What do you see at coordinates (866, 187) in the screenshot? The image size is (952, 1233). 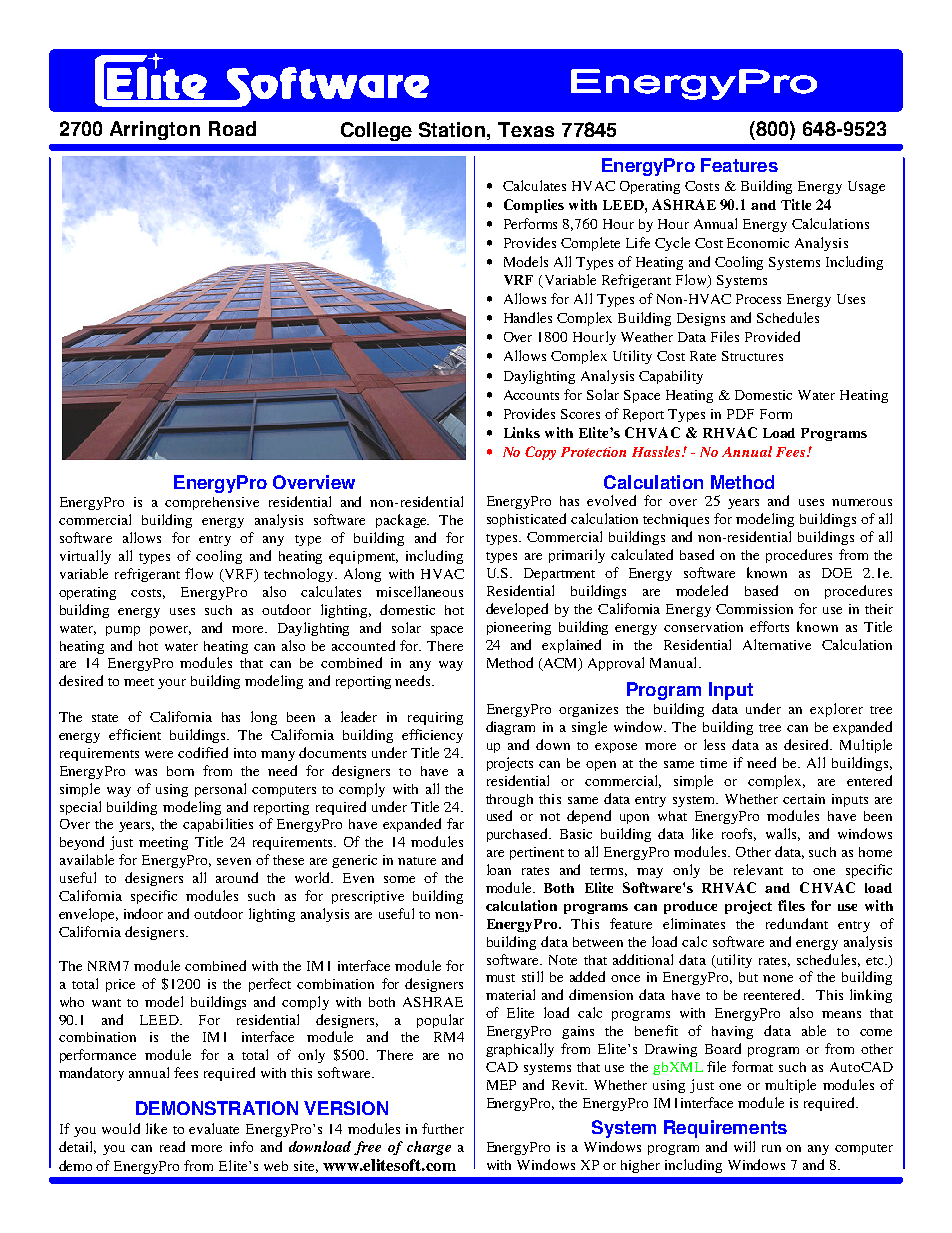 I see `Usage` at bounding box center [866, 187].
